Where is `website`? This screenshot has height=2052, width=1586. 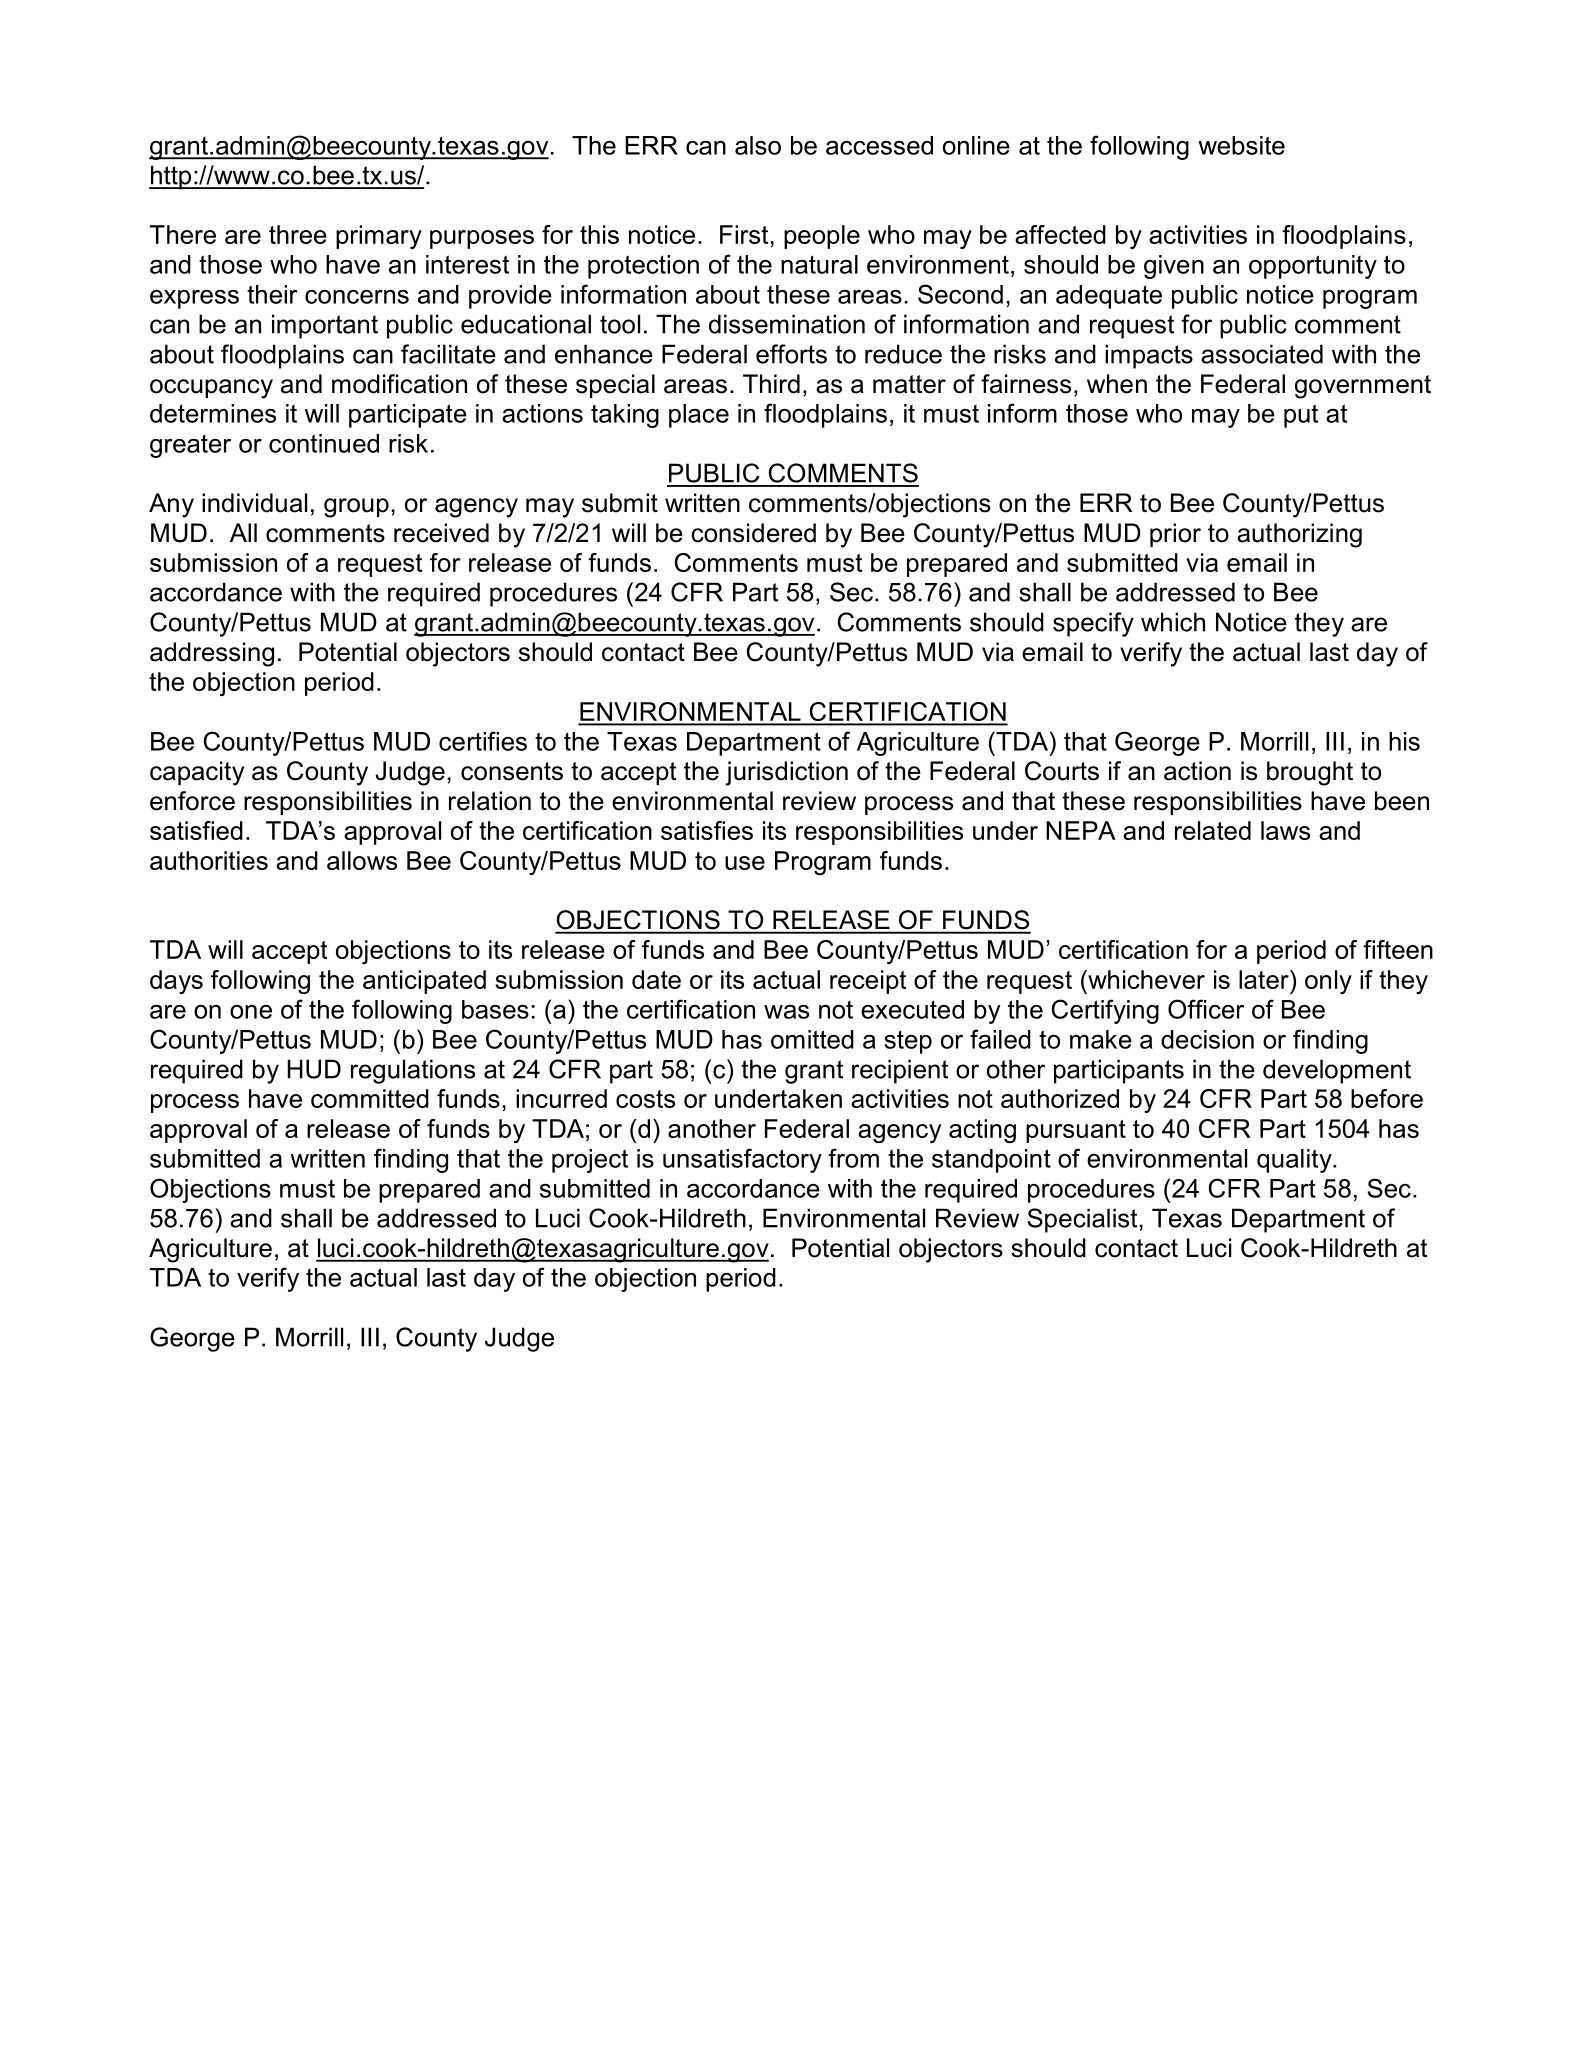
website is located at coordinates (1241, 145).
